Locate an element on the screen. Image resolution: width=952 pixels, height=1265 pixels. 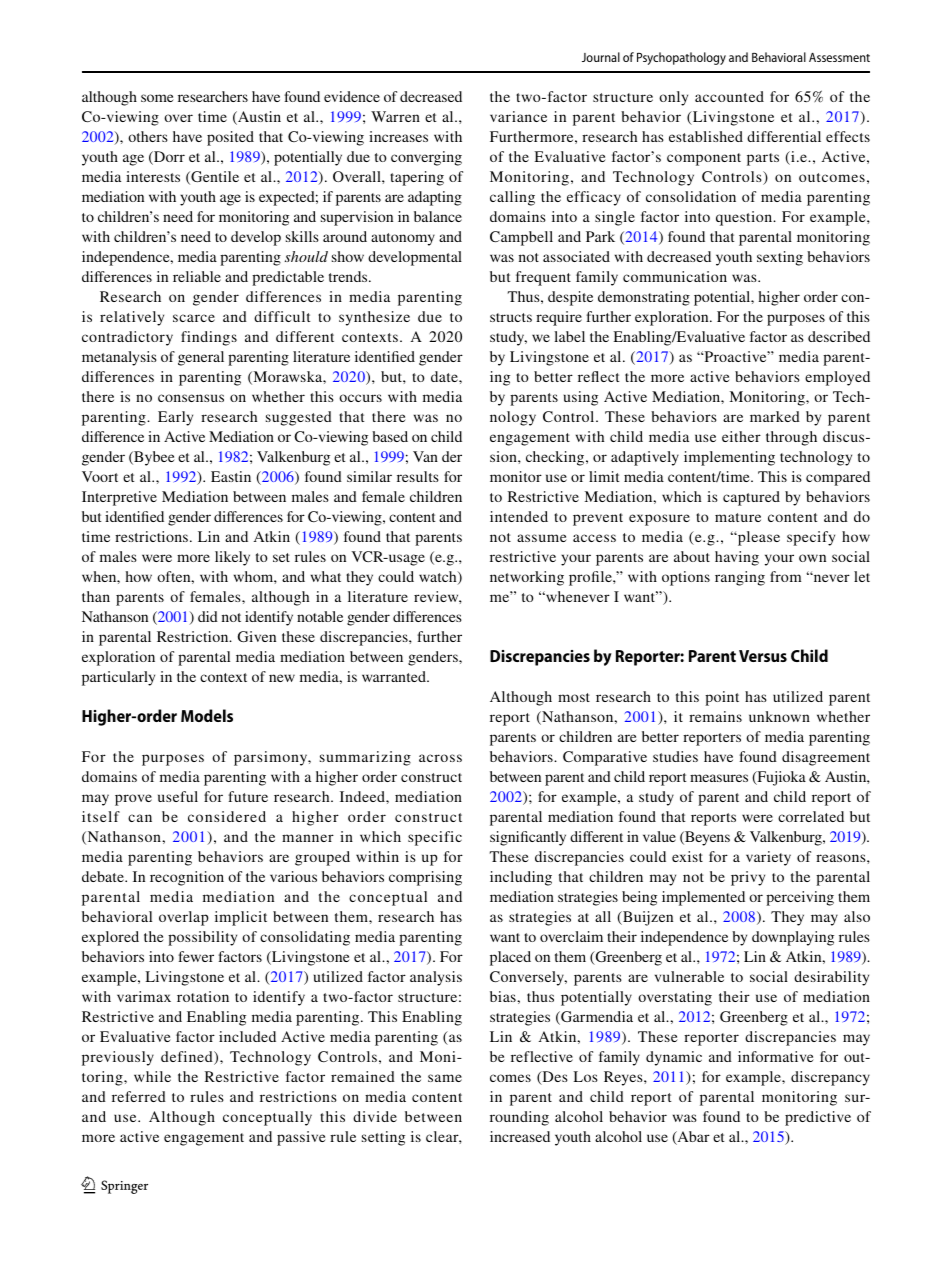
from is located at coordinates (785, 576).
